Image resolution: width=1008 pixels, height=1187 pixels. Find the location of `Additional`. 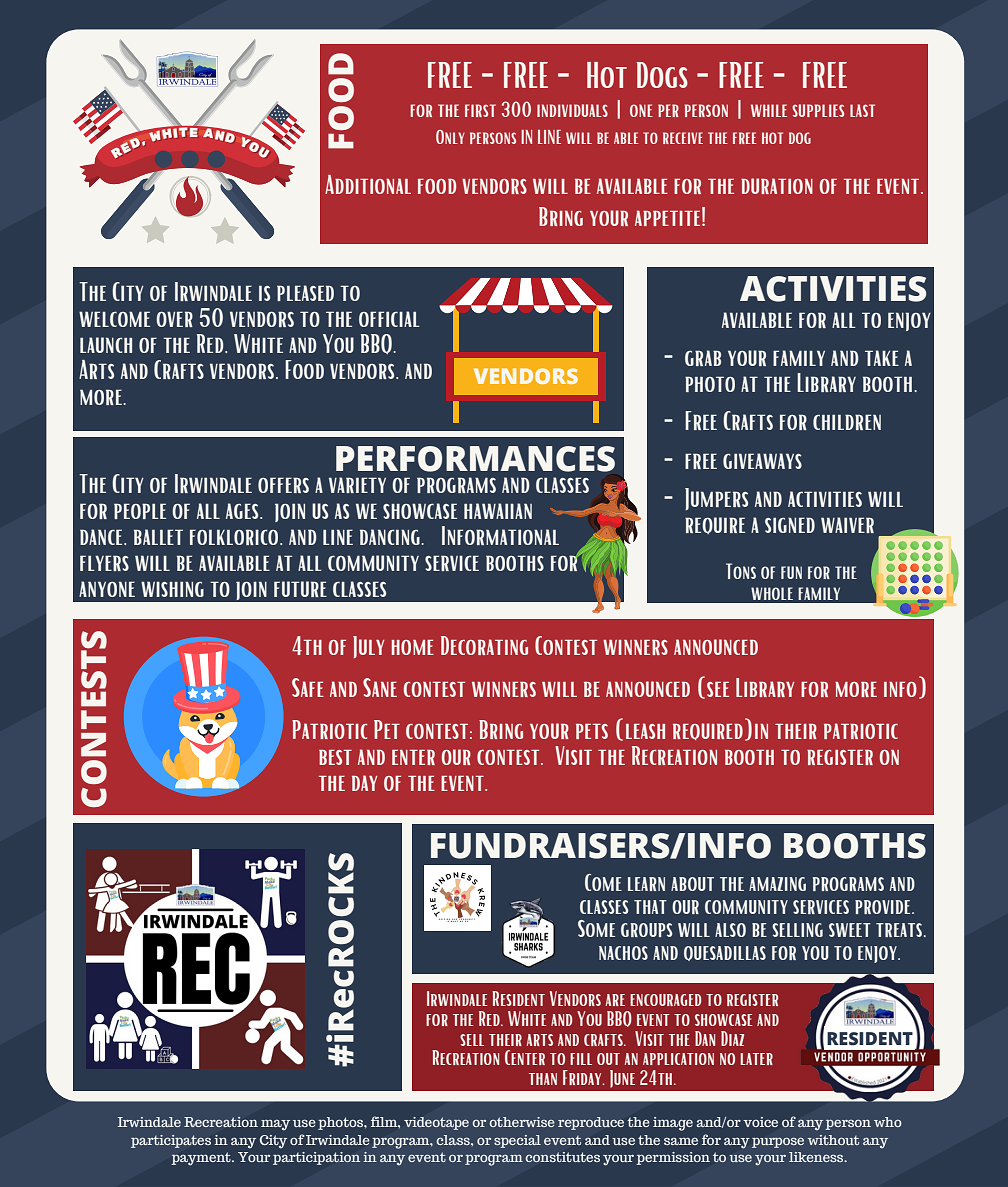

Additional is located at coordinates (368, 184).
